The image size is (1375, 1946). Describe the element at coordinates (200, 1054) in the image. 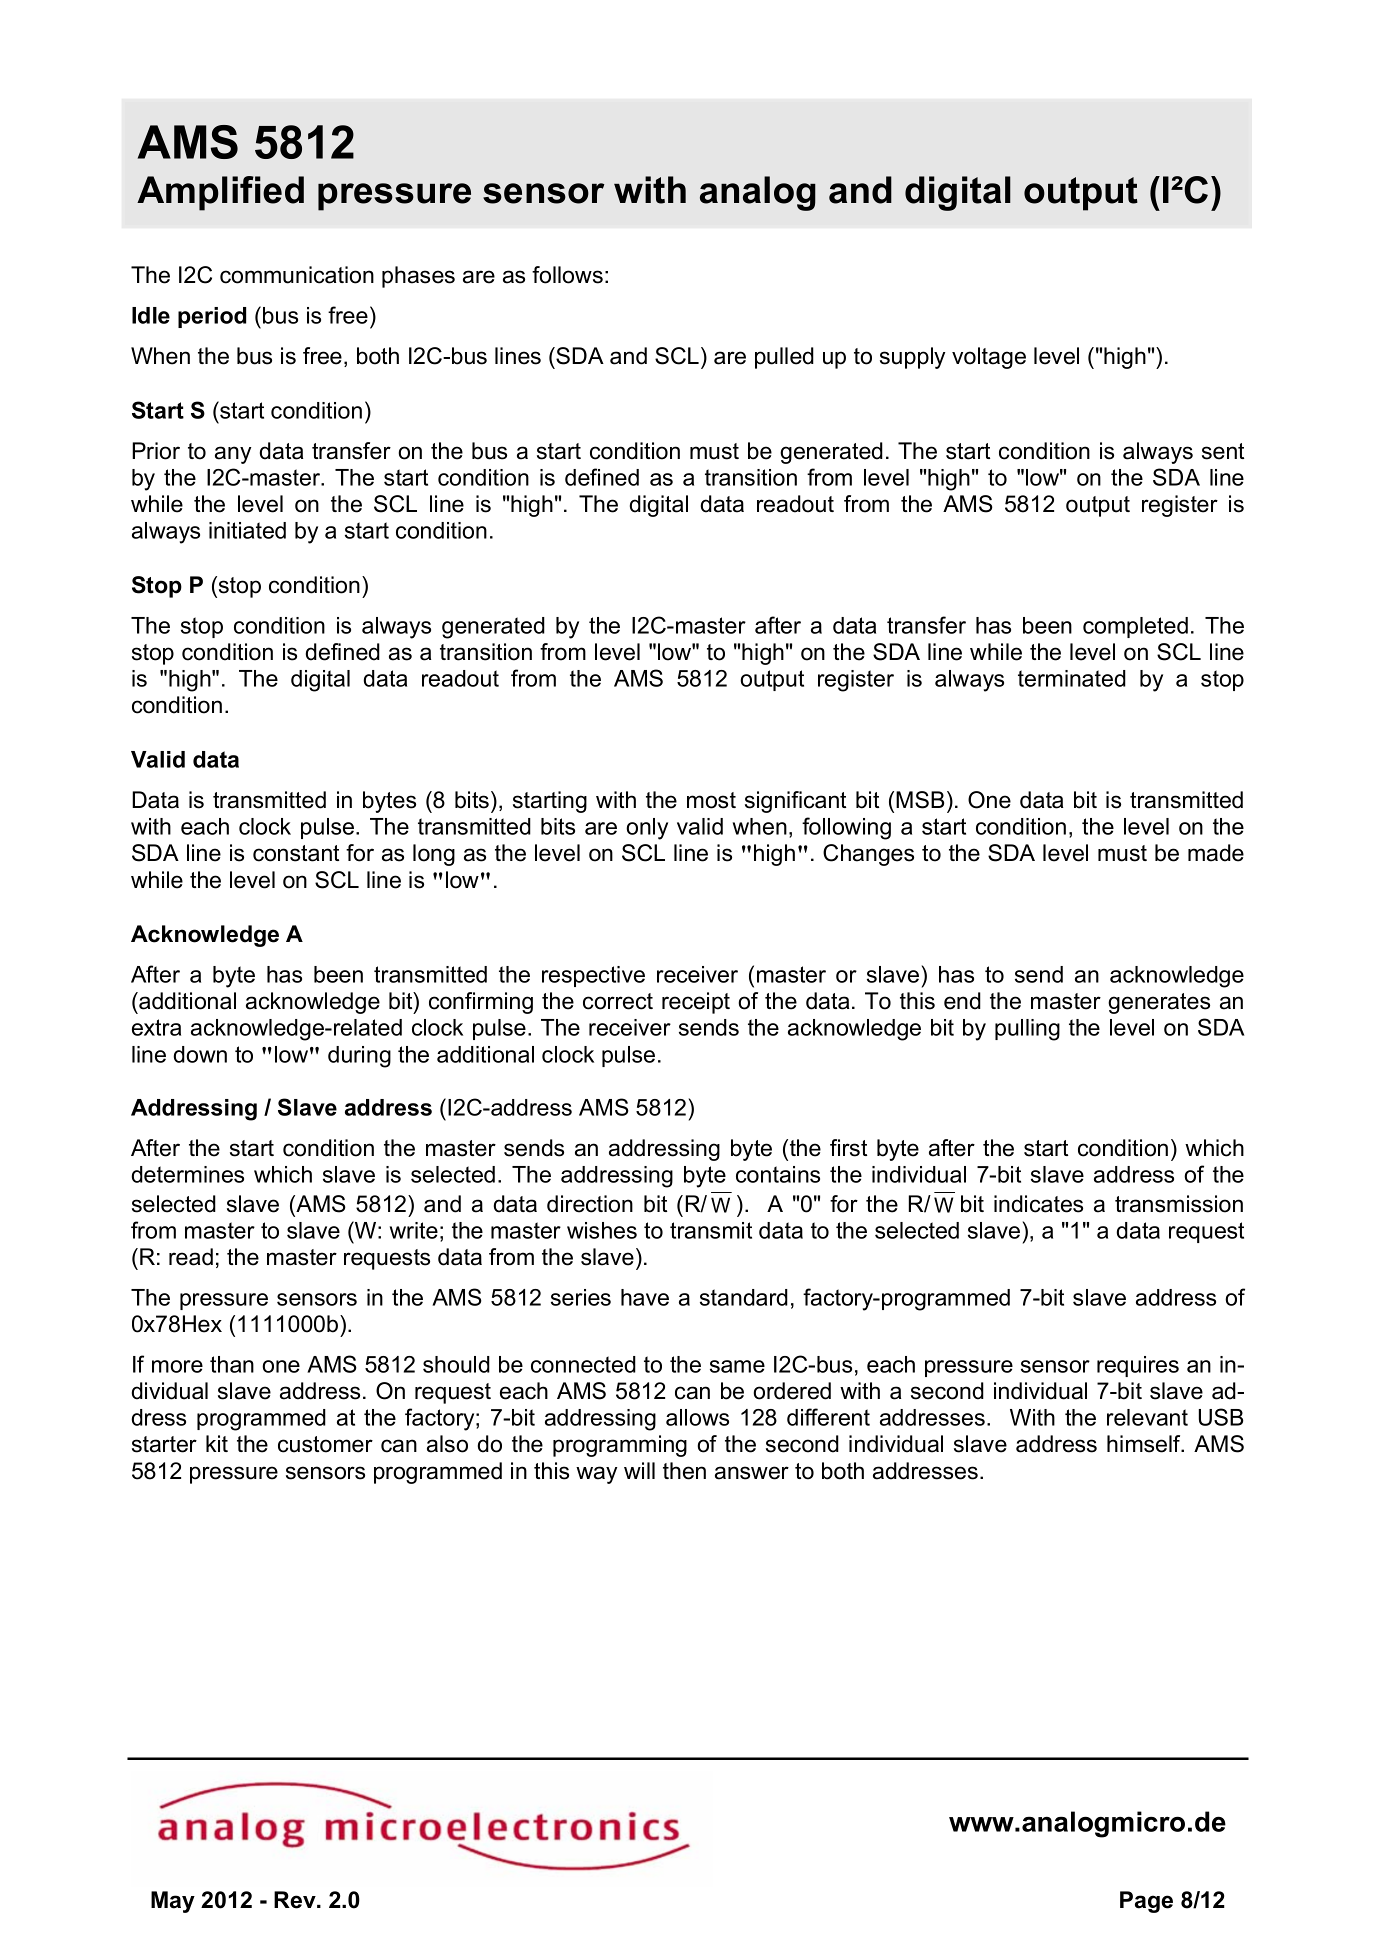

I see `down` at that location.
